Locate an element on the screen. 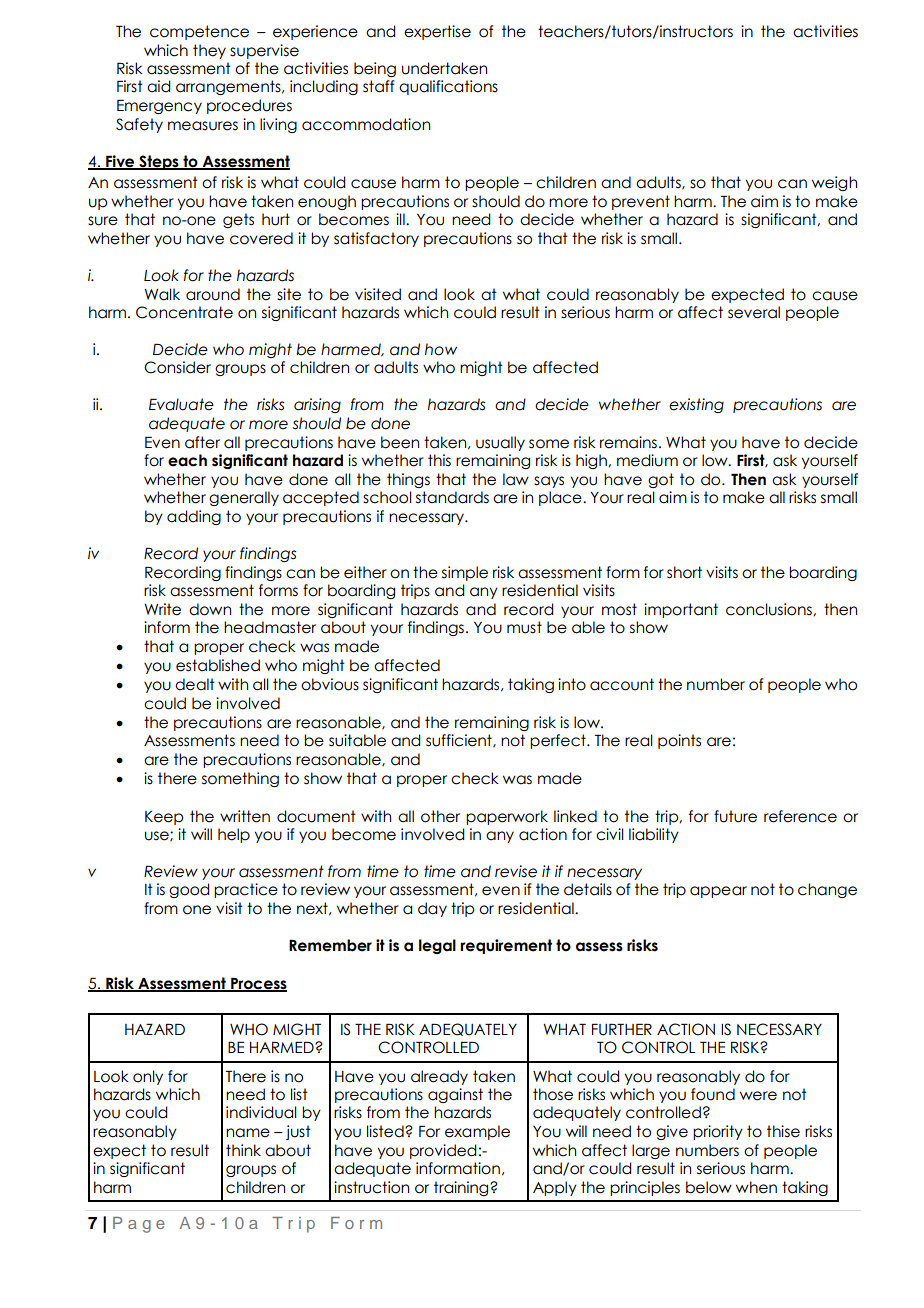 The width and height of the screenshot is (924, 1308). good is located at coordinates (189, 890).
